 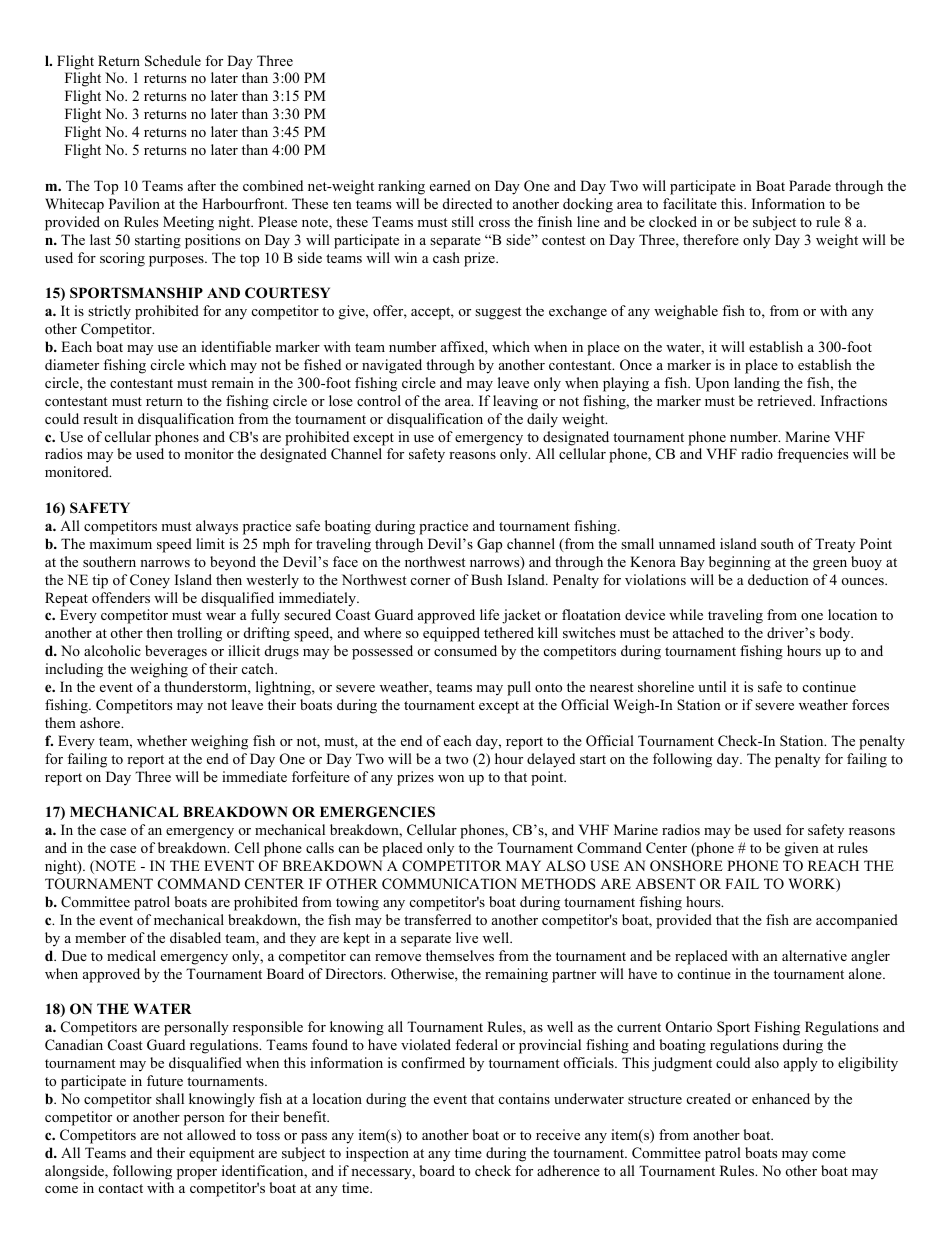 What do you see at coordinates (451, 634) in the image?
I see `equipped` at bounding box center [451, 634].
